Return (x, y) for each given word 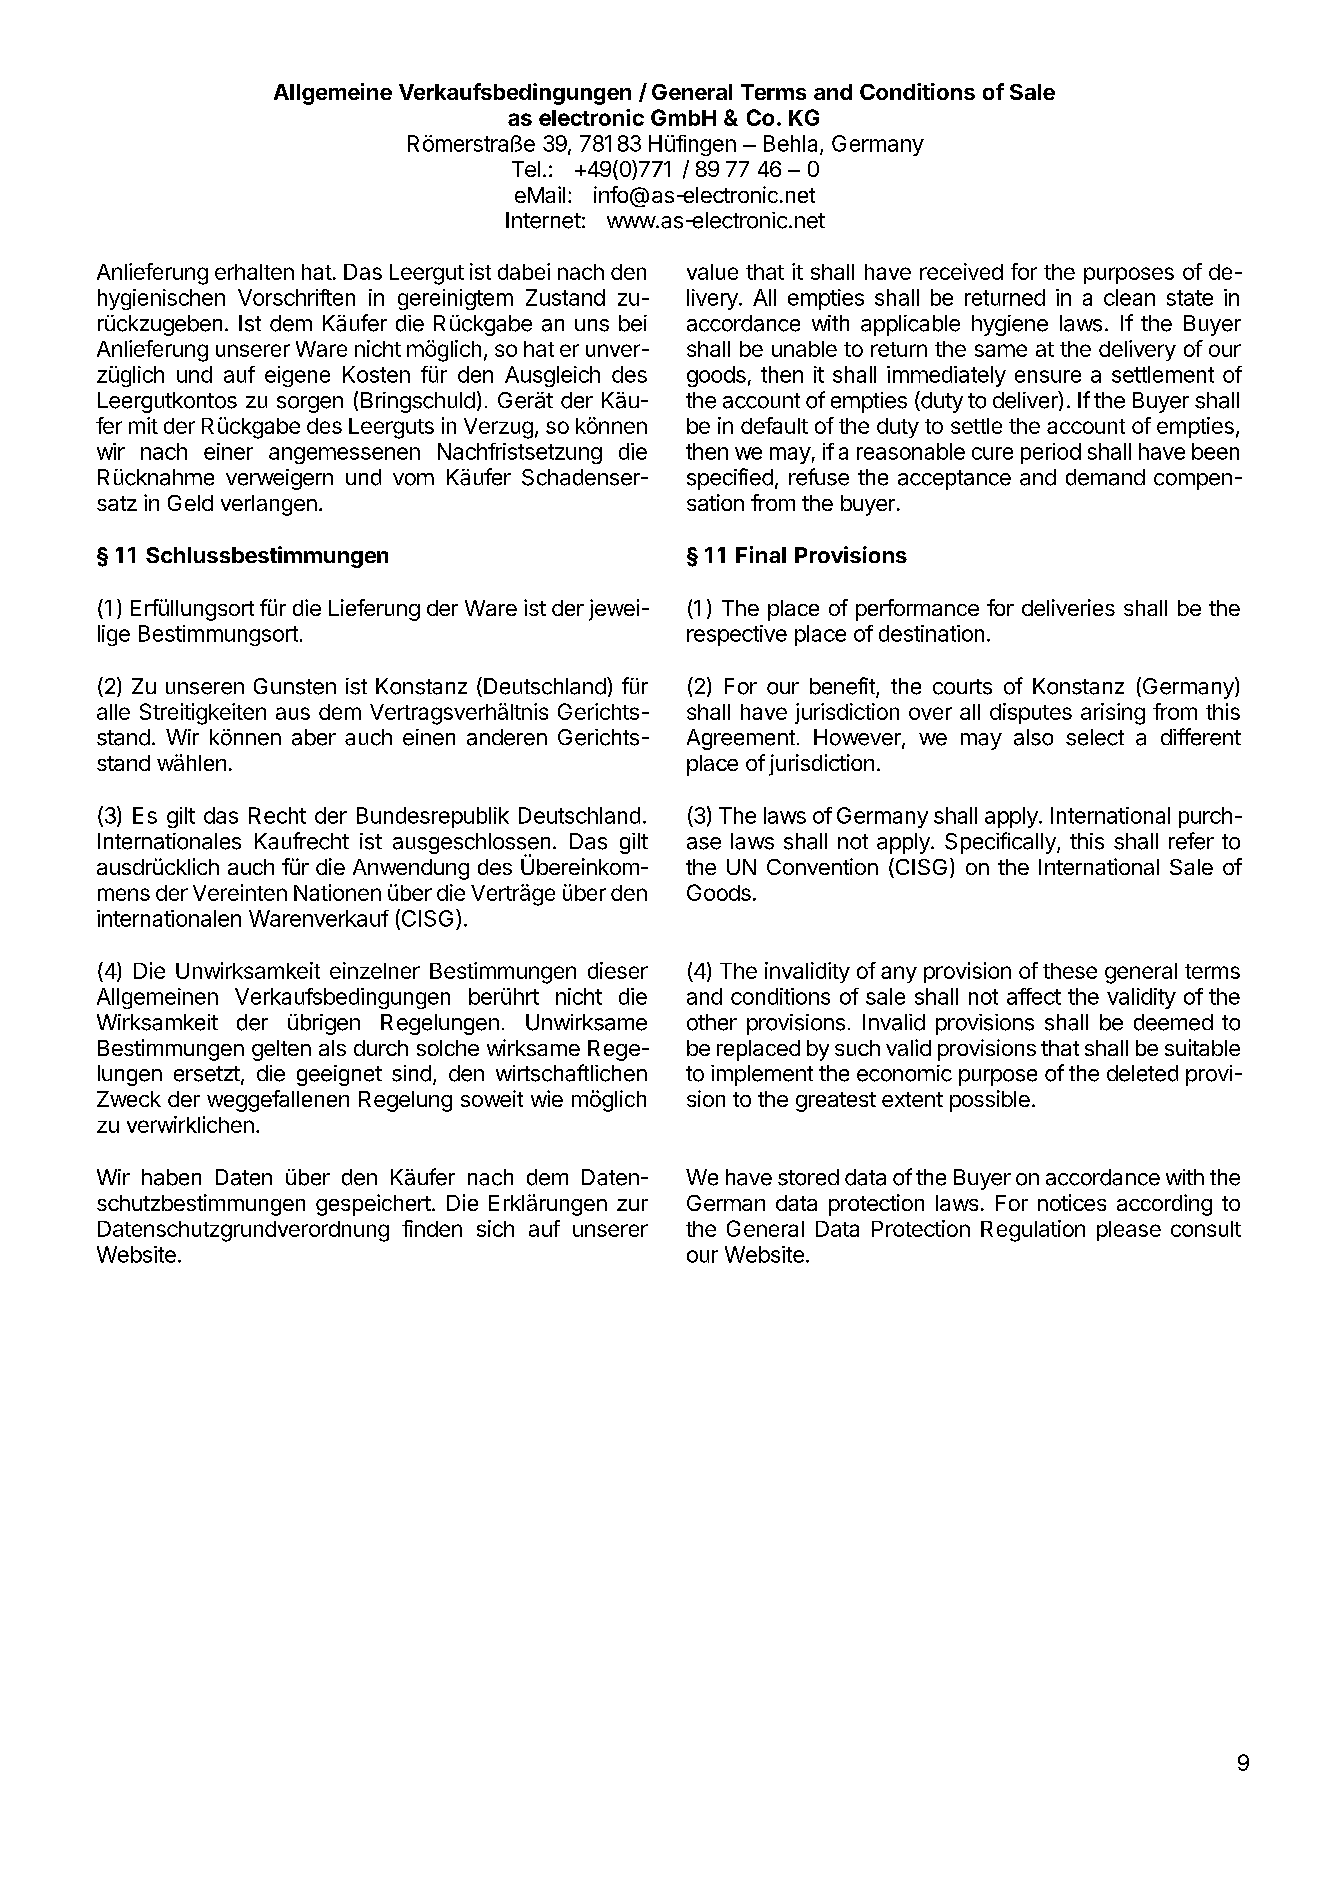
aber (314, 737)
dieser (618, 970)
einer (228, 451)
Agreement (741, 739)
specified (730, 479)
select (1095, 737)
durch (381, 1048)
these (1070, 971)
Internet (543, 220)
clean (1129, 297)
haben (171, 1177)
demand (1105, 477)
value (712, 272)
